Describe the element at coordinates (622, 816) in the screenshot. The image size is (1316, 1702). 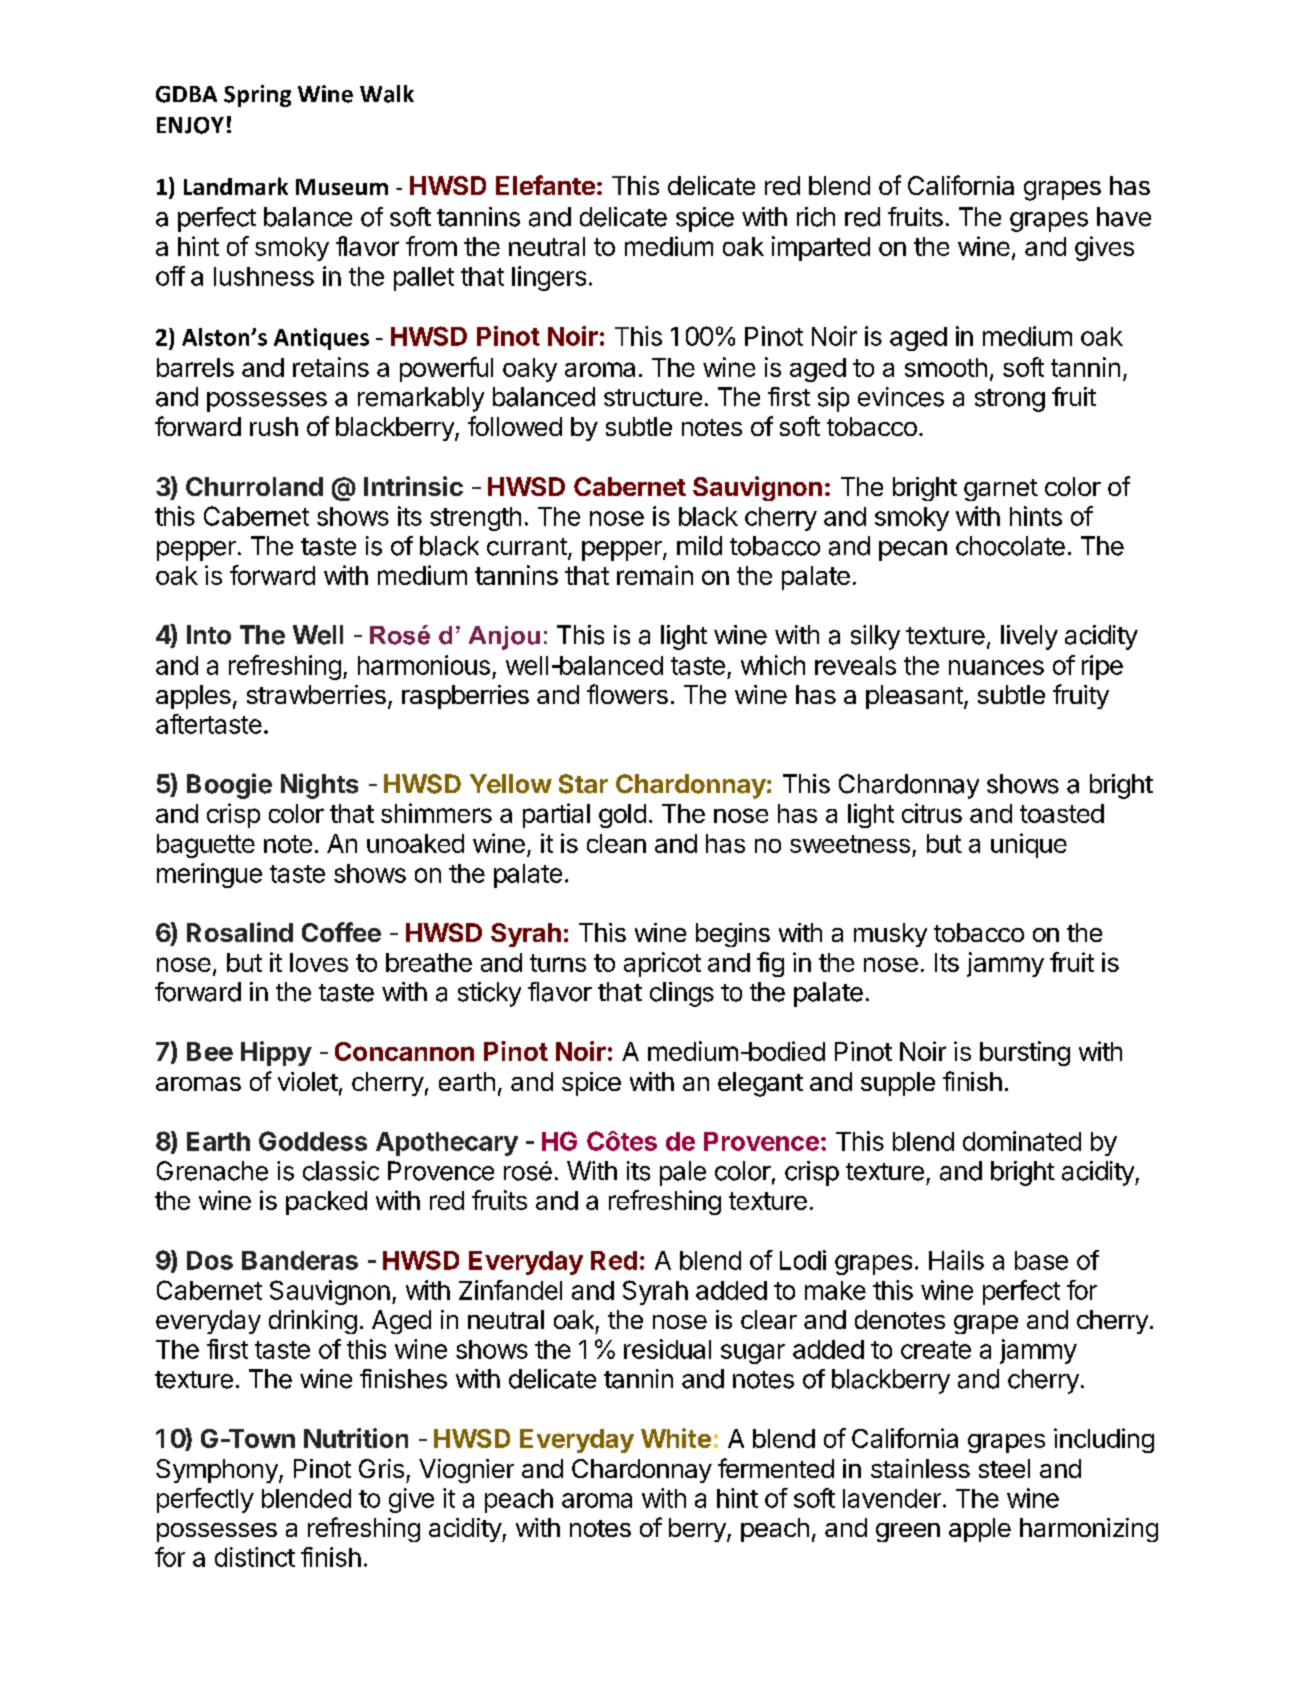
I see `gold` at that location.
